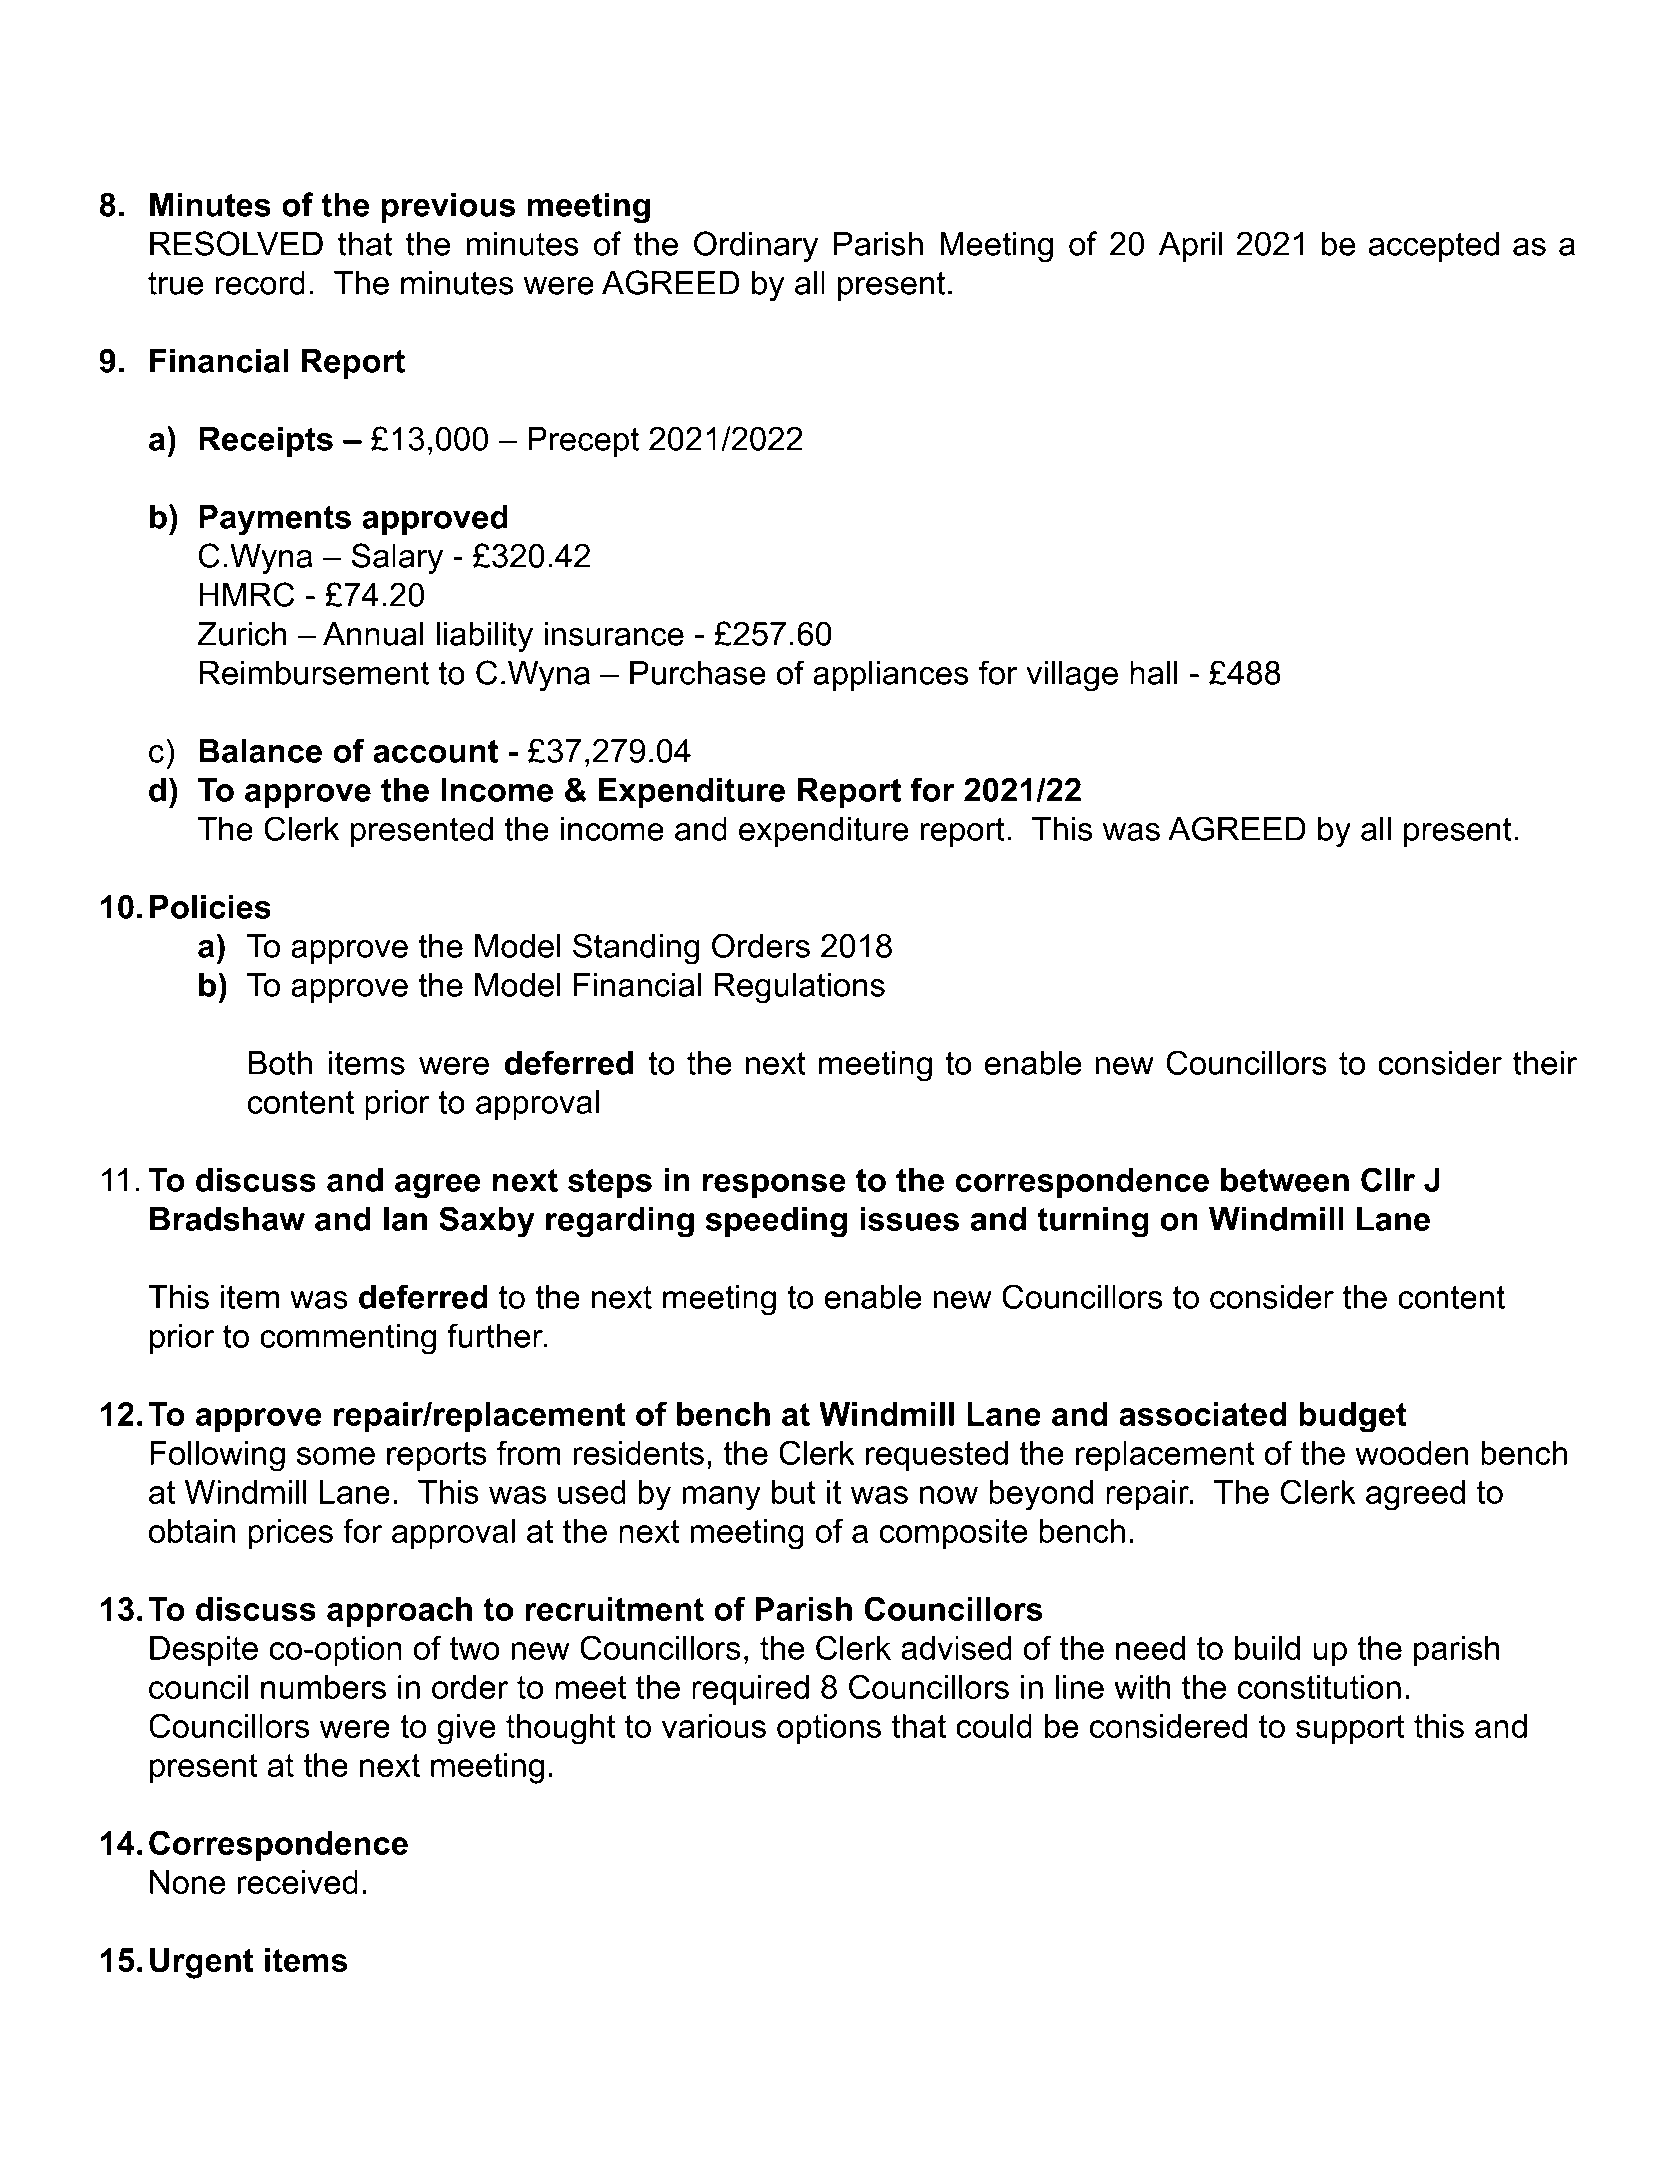 The image size is (1676, 2168). What do you see at coordinates (891, 676) in the screenshot?
I see `appliances` at bounding box center [891, 676].
